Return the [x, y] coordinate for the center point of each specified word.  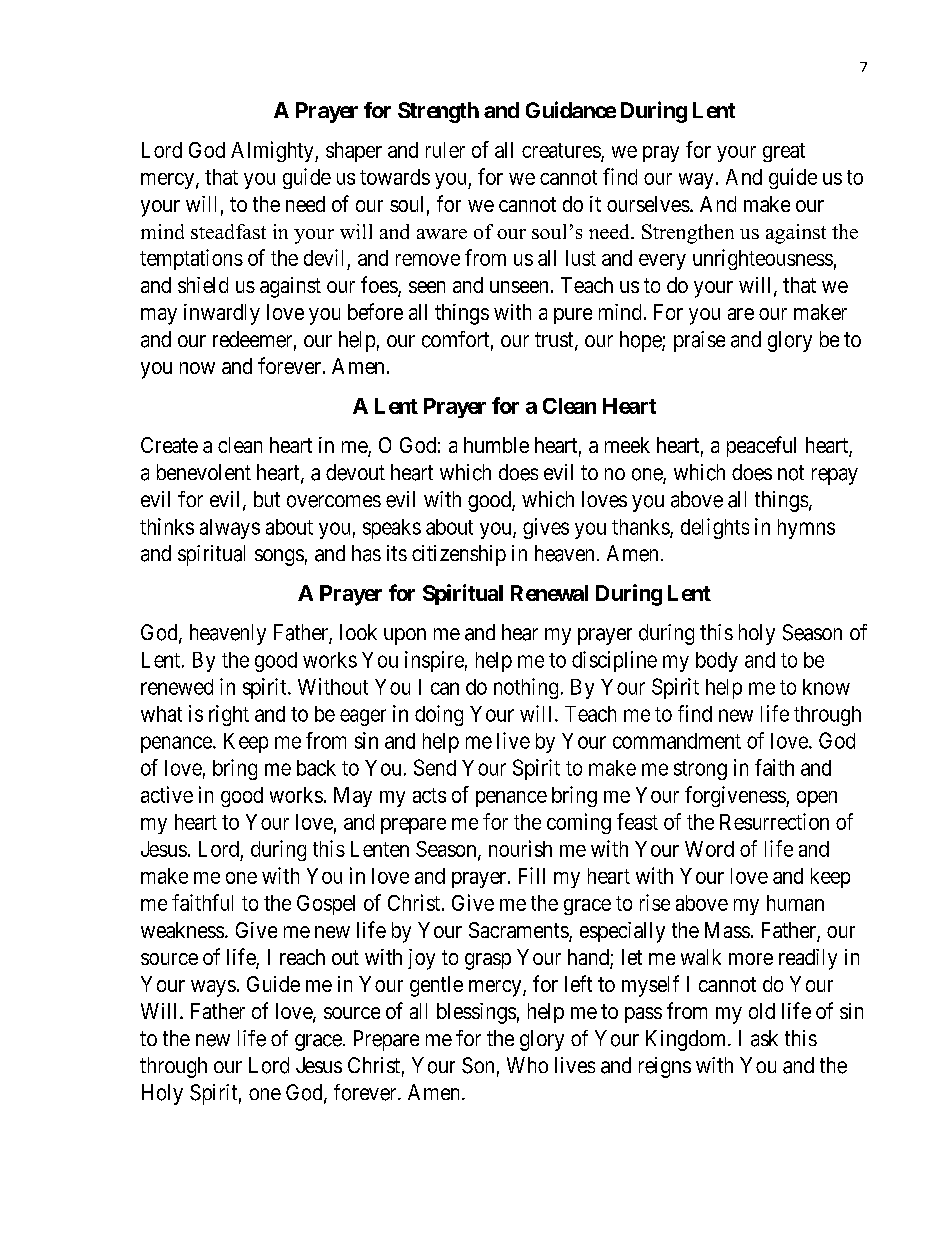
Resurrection [774, 821]
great [784, 152]
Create [169, 445]
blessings [476, 1013]
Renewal [549, 593]
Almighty [273, 151]
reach [302, 957]
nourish [520, 848]
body [717, 662]
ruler [445, 150]
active [167, 794]
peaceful [761, 446]
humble [496, 445]
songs [279, 557]
